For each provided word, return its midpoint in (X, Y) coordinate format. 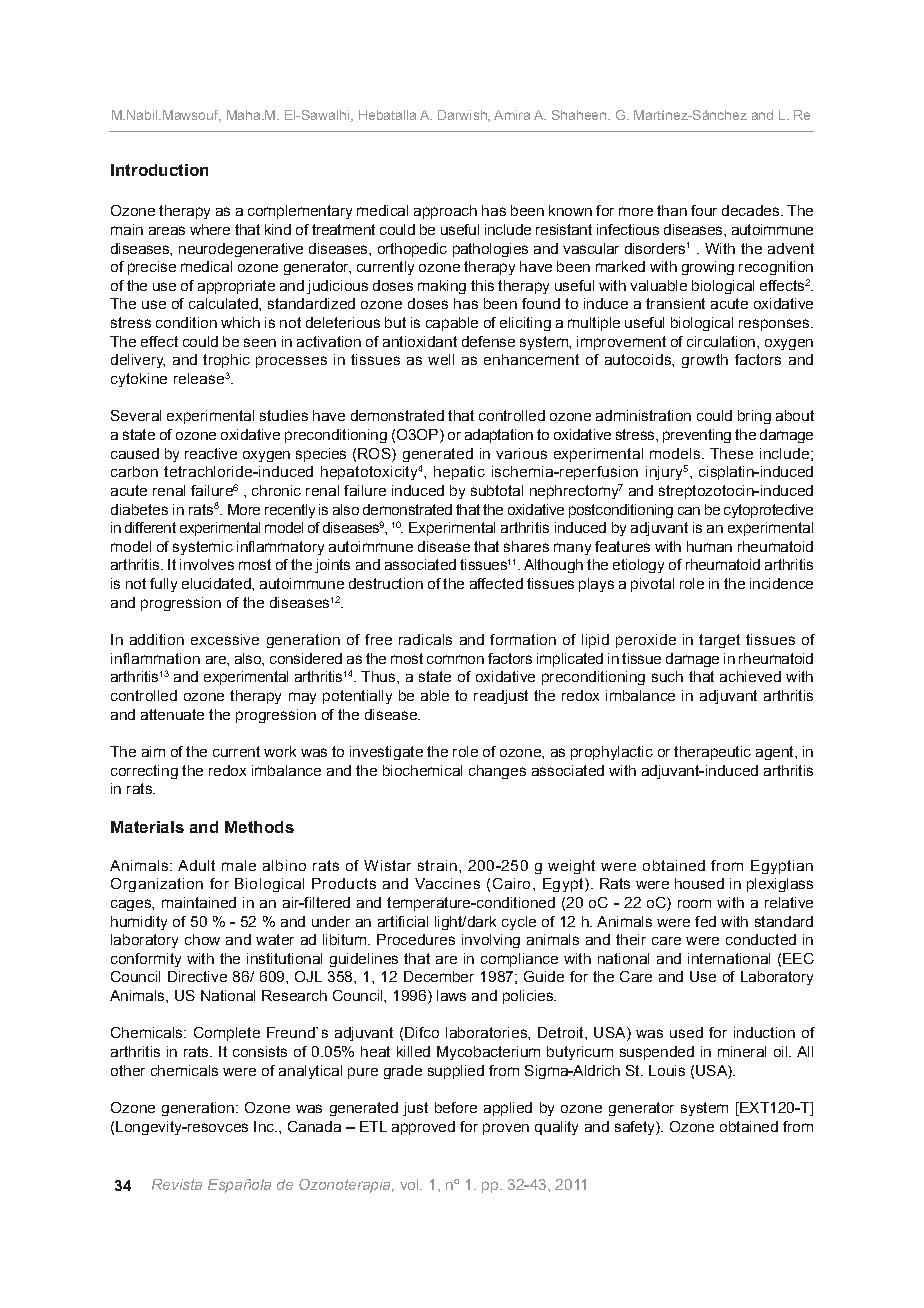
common (455, 659)
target (719, 641)
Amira (512, 115)
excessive (225, 639)
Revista (177, 1184)
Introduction (159, 170)
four (704, 210)
